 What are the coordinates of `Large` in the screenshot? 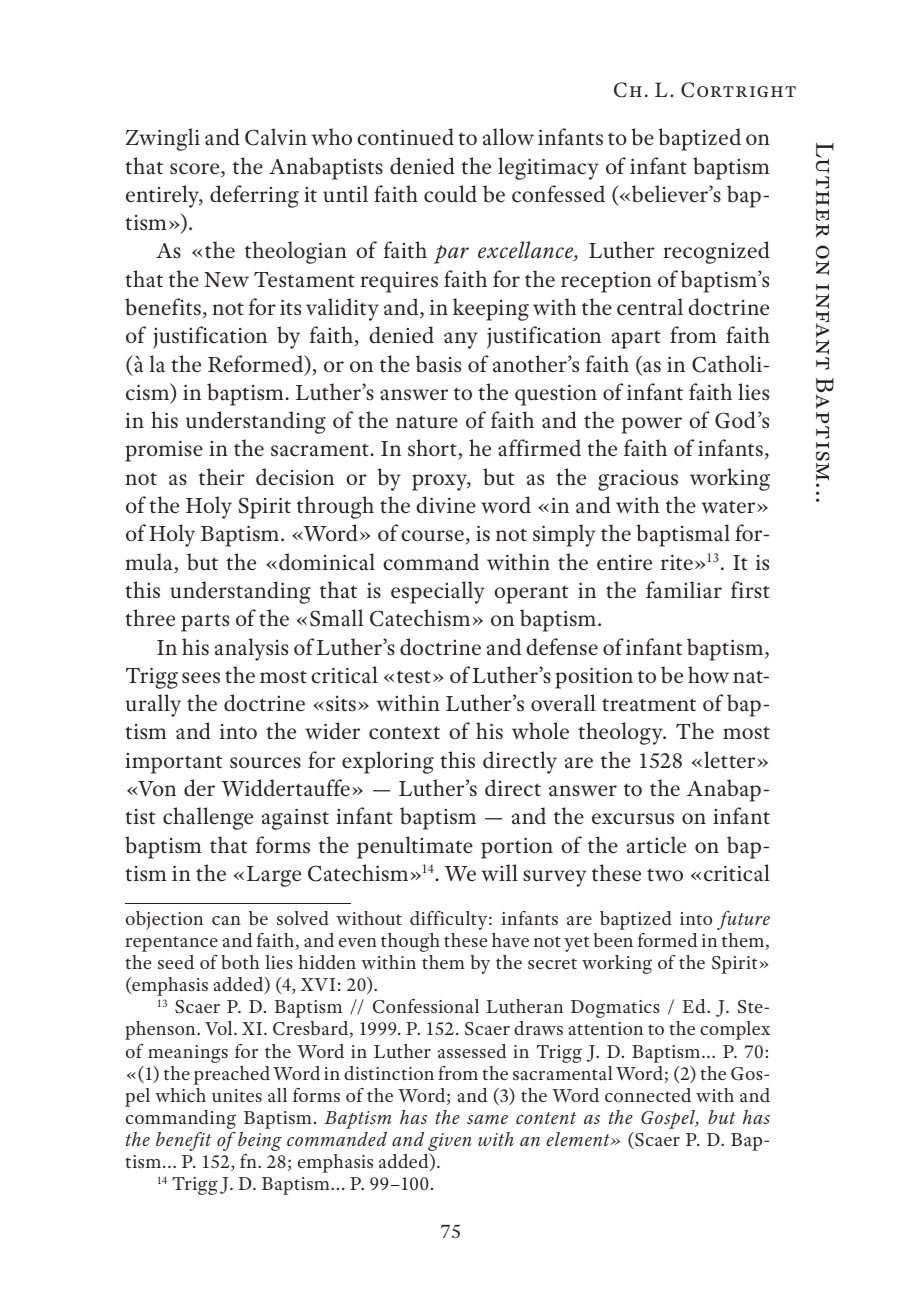 It's located at (274, 876).
